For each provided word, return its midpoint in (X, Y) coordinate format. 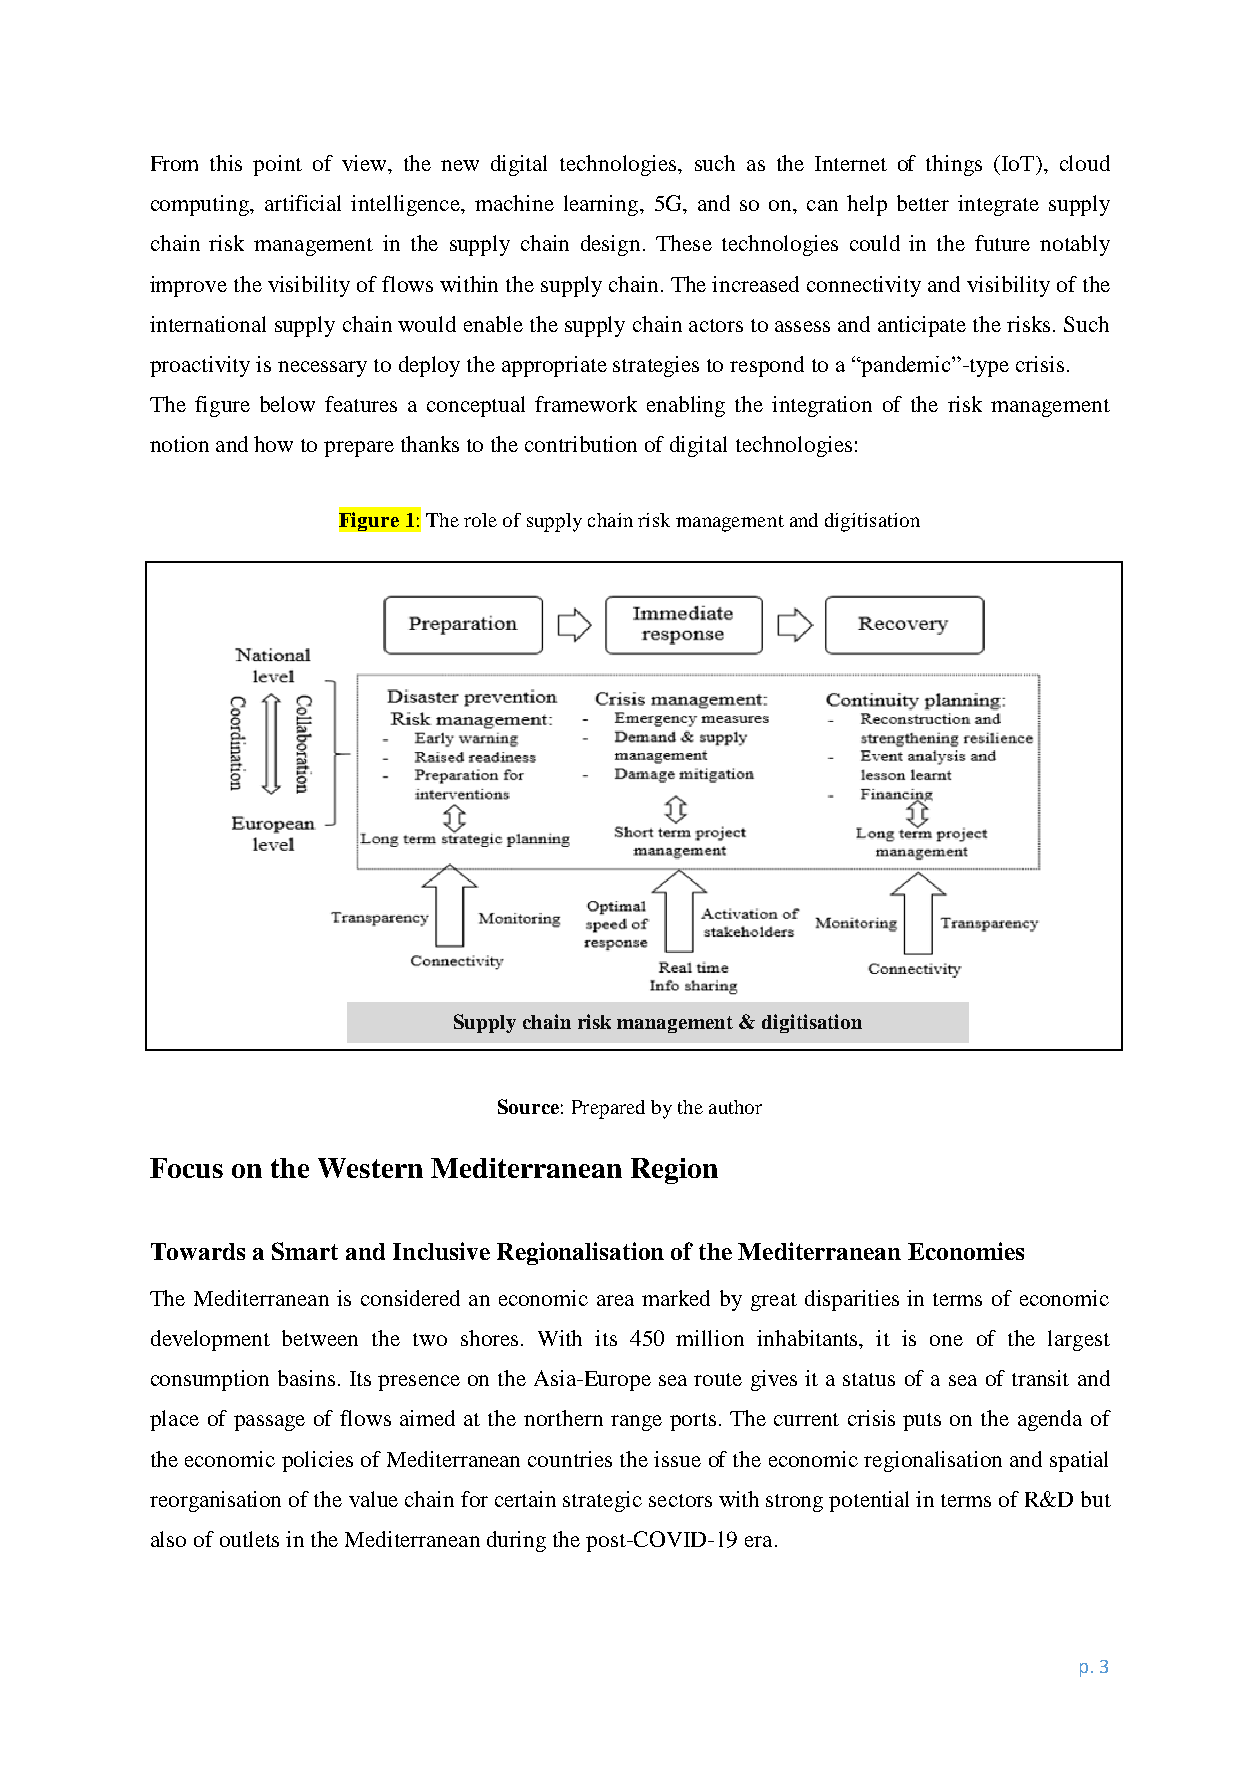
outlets (249, 1539)
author (735, 1107)
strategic (602, 1501)
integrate (998, 205)
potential (869, 1501)
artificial (303, 203)
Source (528, 1106)
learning (602, 205)
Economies (966, 1251)
